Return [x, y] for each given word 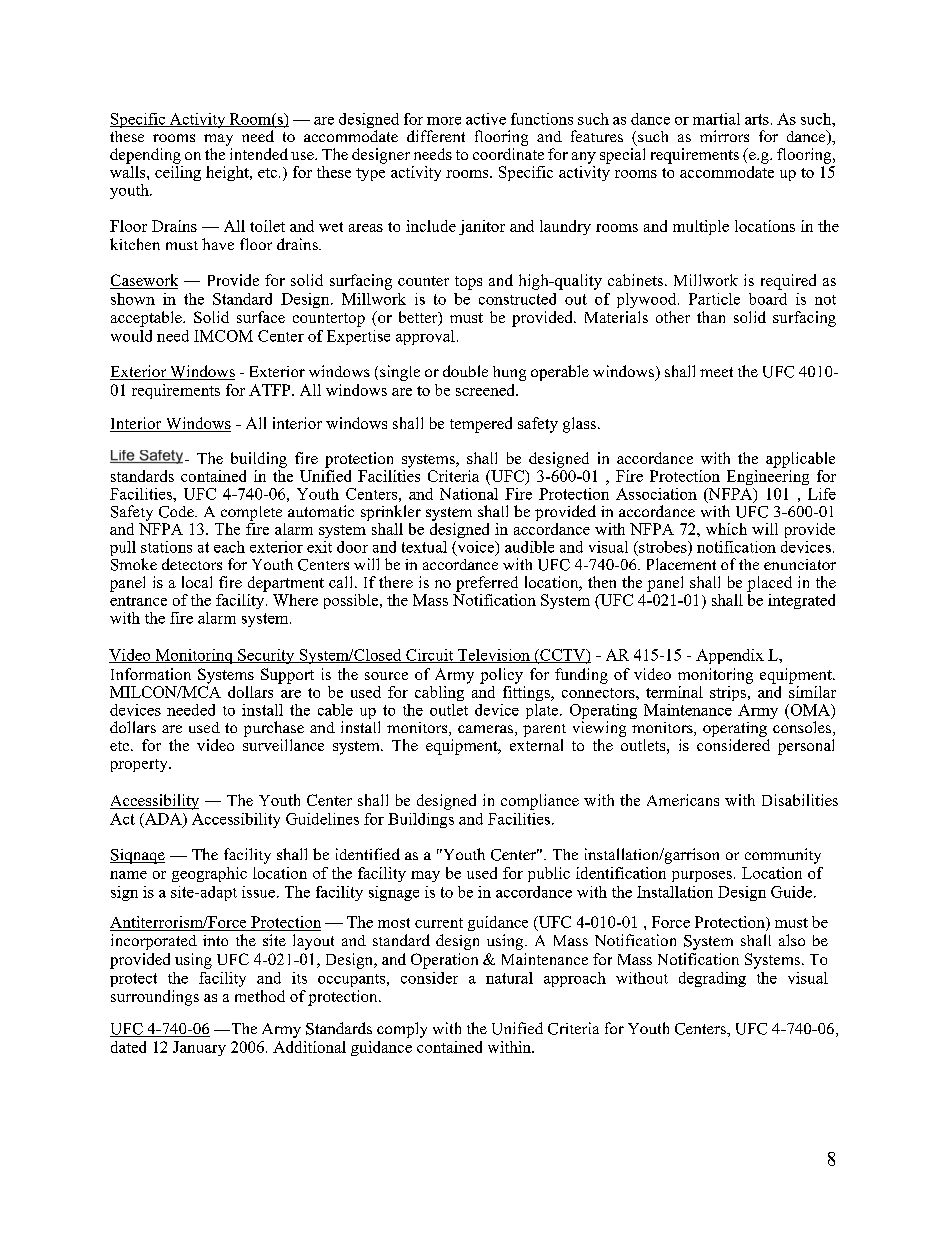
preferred [487, 584]
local [197, 582]
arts [757, 119]
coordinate [508, 154]
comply [402, 1030]
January [199, 1048]
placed [769, 584]
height [228, 173]
